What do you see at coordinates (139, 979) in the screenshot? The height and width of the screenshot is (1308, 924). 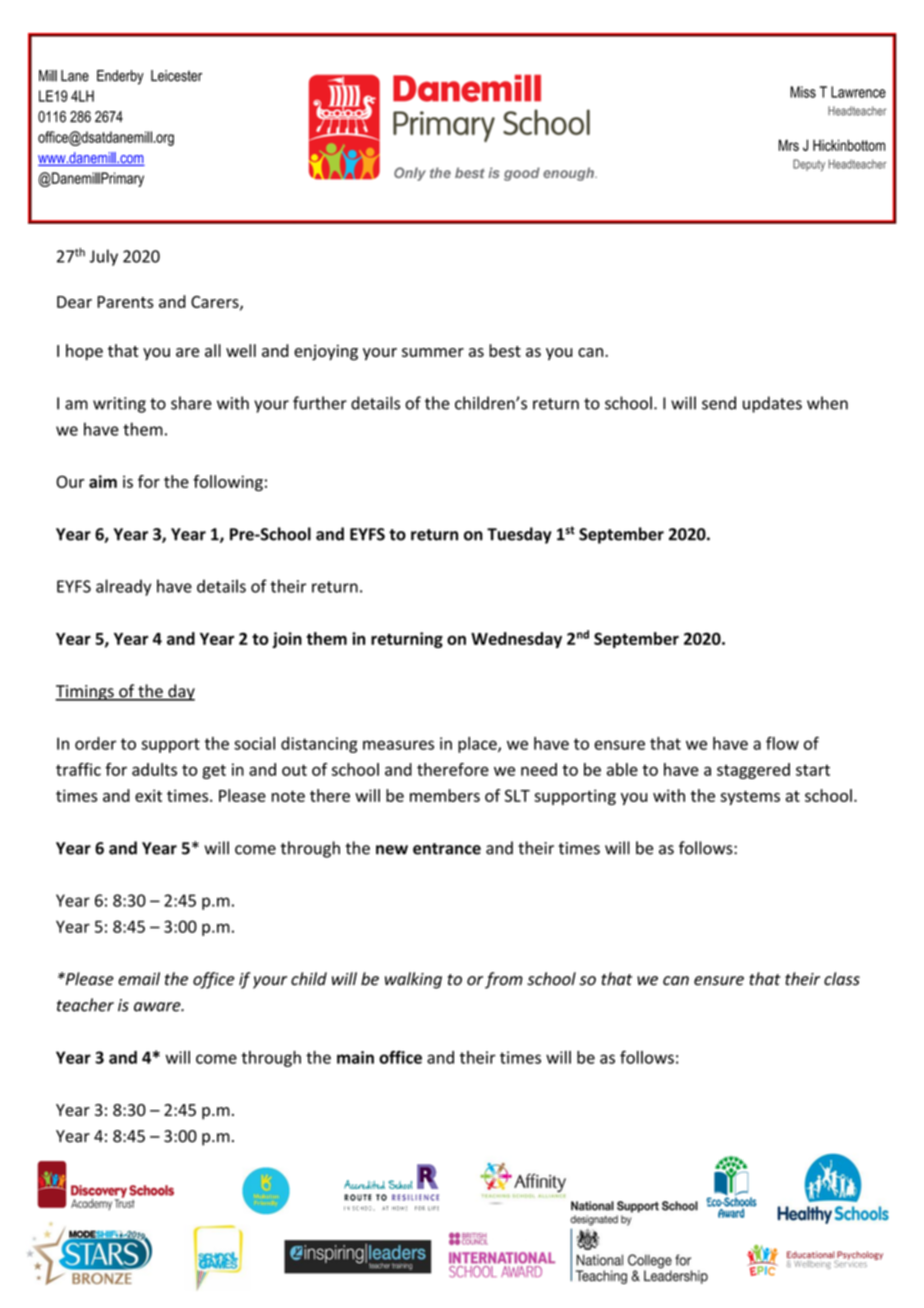 I see `email` at bounding box center [139, 979].
